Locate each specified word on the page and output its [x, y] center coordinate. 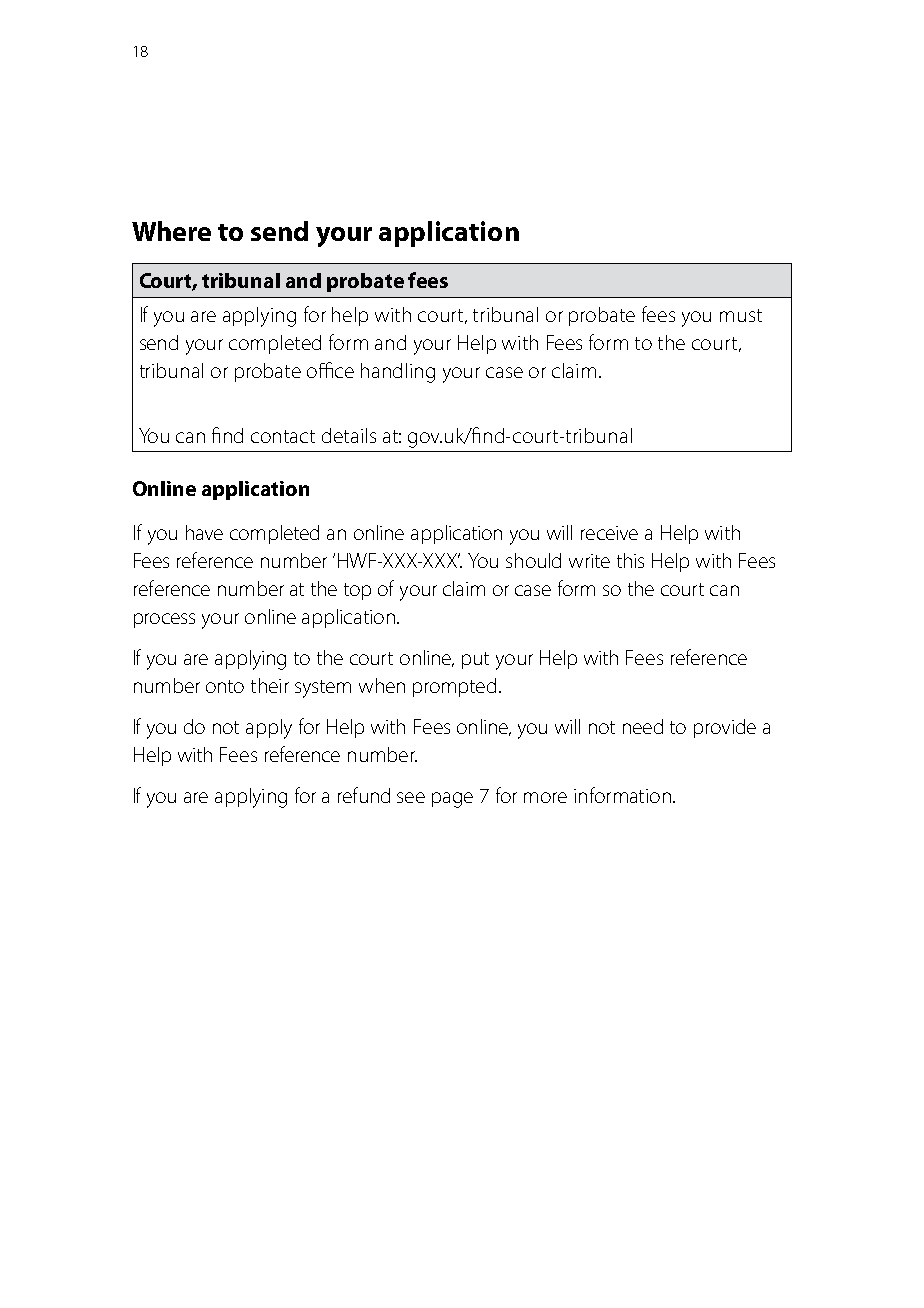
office [330, 370]
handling [398, 373]
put [475, 660]
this [630, 560]
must [741, 315]
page [452, 800]
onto [225, 686]
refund [364, 795]
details [349, 435]
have [204, 532]
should [533, 560]
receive [609, 533]
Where [171, 231]
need [643, 726]
